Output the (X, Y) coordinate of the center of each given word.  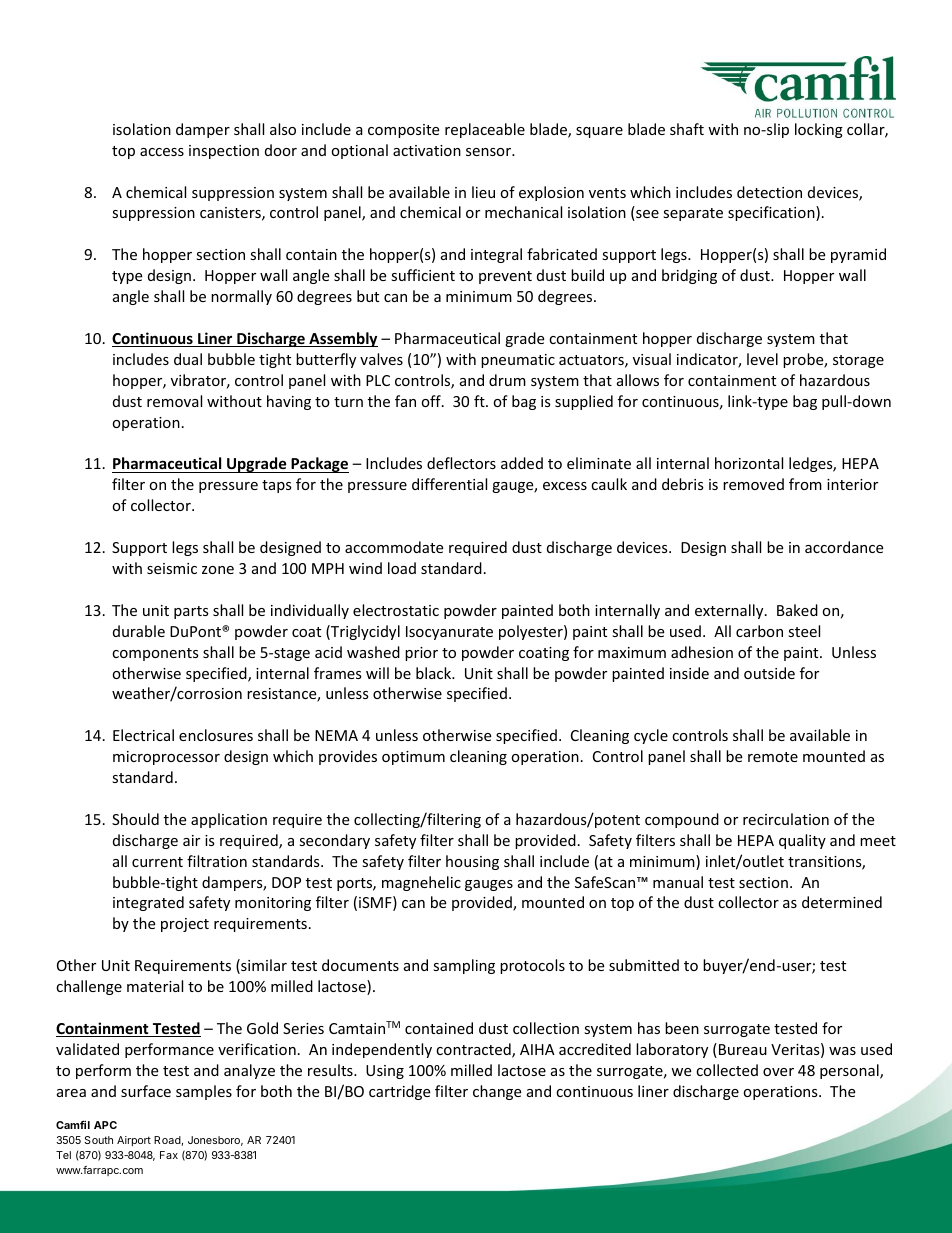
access (162, 152)
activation (427, 150)
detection (769, 192)
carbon (759, 631)
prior (421, 654)
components (155, 654)
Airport (134, 1141)
